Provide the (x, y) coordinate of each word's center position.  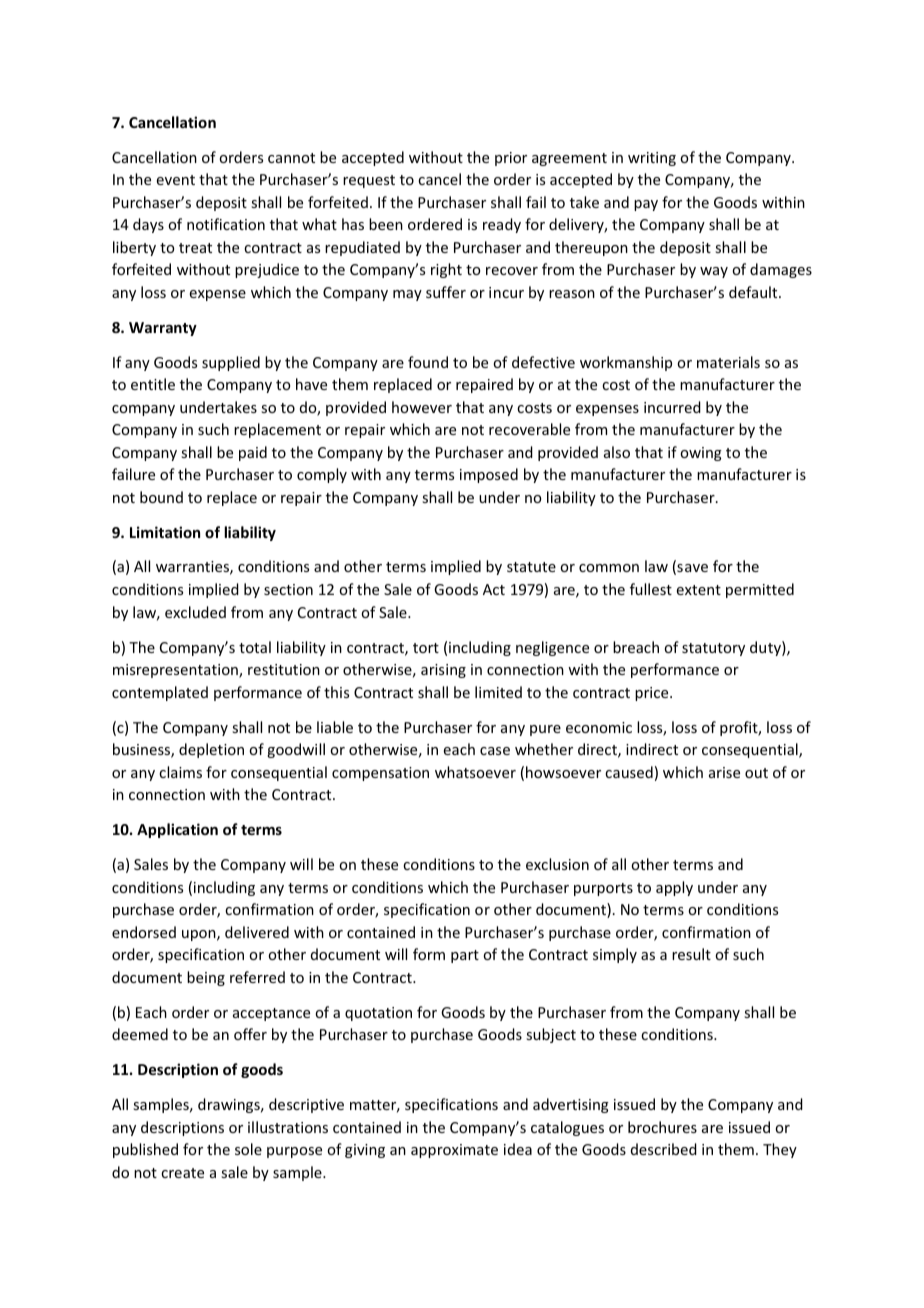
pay (646, 205)
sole (248, 1149)
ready (502, 225)
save (691, 569)
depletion (211, 750)
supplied (231, 363)
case (495, 751)
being (206, 978)
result (691, 954)
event (176, 180)
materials (728, 362)
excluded (195, 612)
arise (724, 772)
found (428, 362)
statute (531, 567)
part (465, 956)
